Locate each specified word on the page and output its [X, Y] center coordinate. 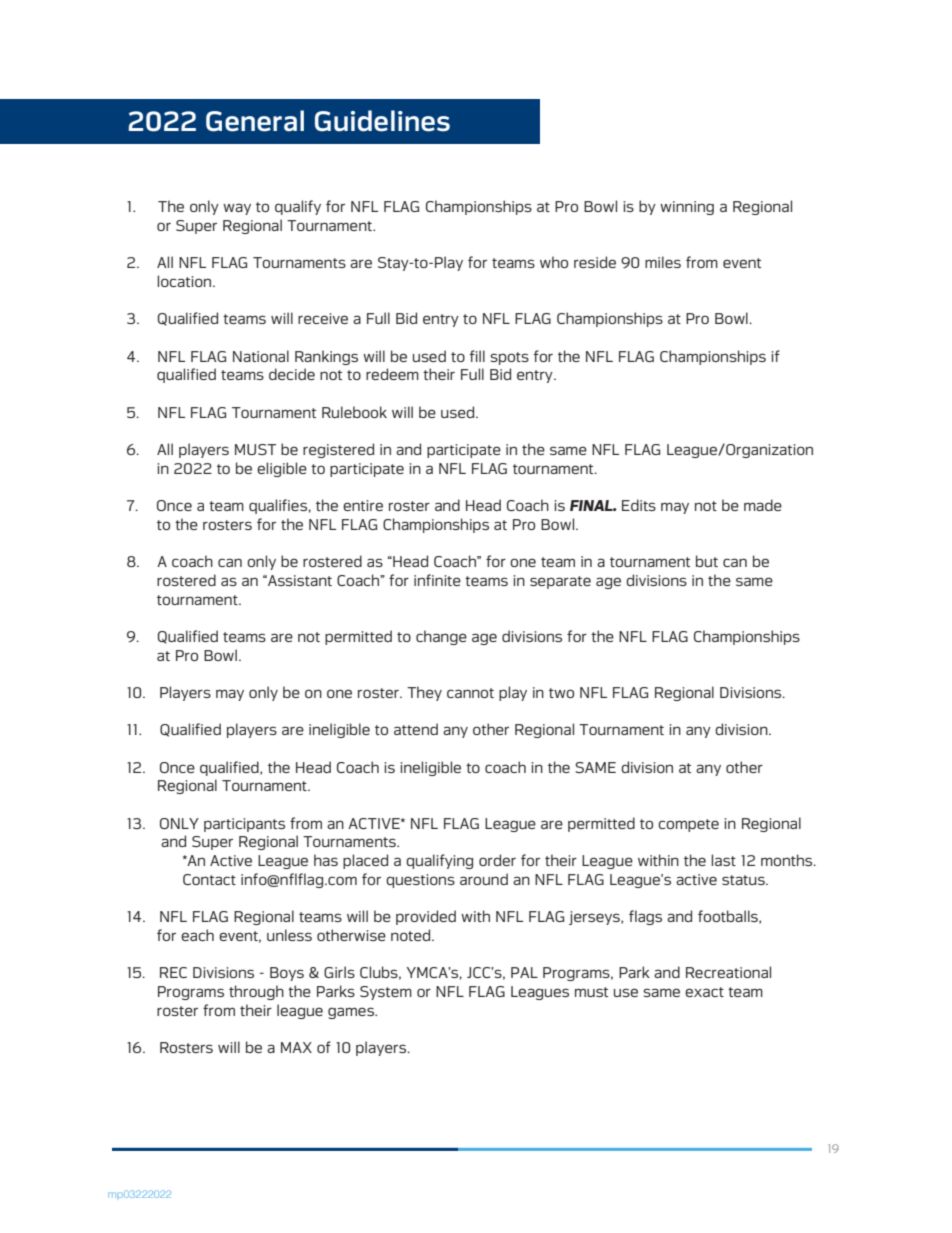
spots [509, 358]
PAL [524, 972]
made [763, 505]
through [256, 992]
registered [338, 450]
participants [244, 825]
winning [687, 208]
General [255, 121]
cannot [470, 693]
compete [688, 825]
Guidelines [382, 121]
